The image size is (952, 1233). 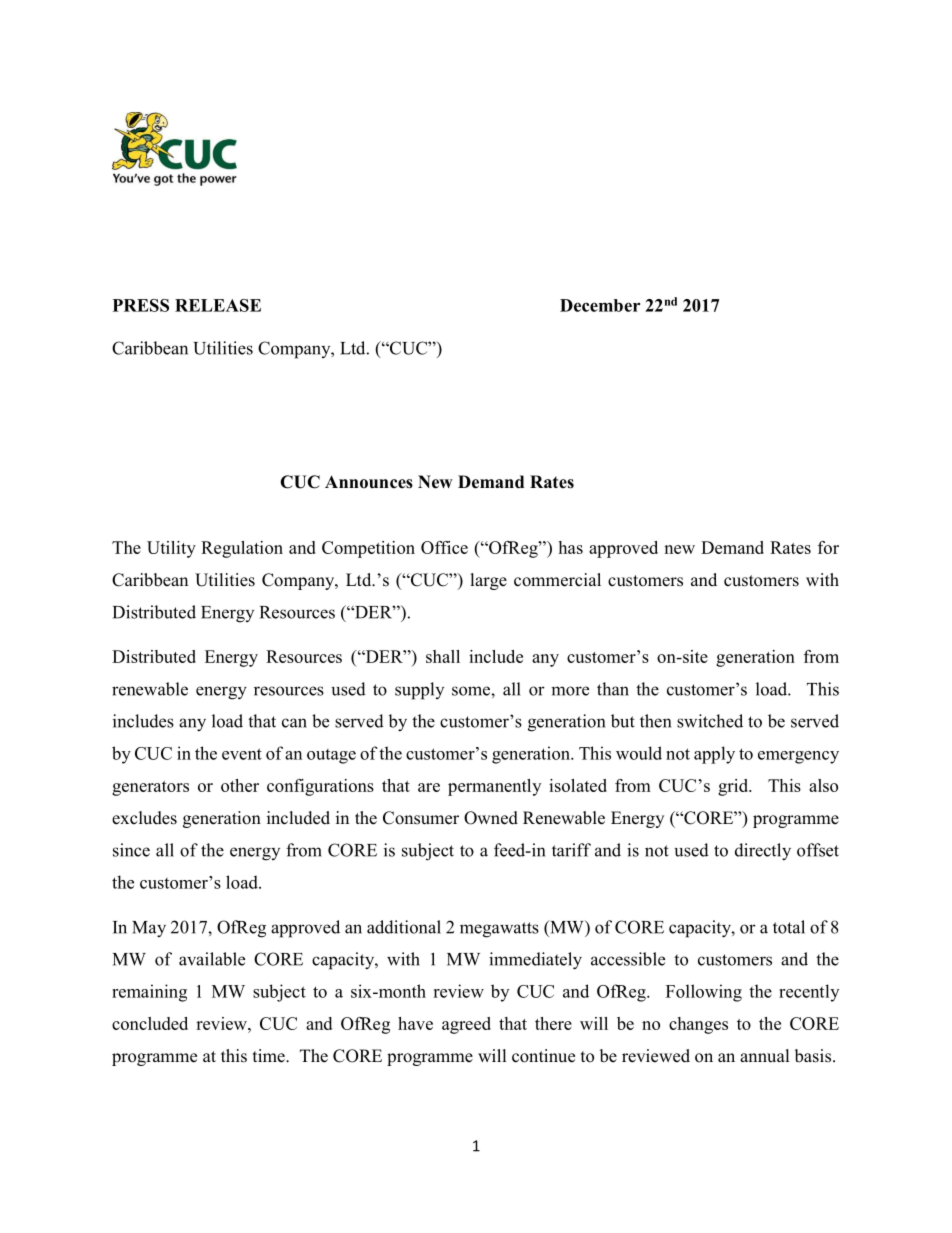 What do you see at coordinates (600, 305) in the page?
I see `December` at bounding box center [600, 305].
